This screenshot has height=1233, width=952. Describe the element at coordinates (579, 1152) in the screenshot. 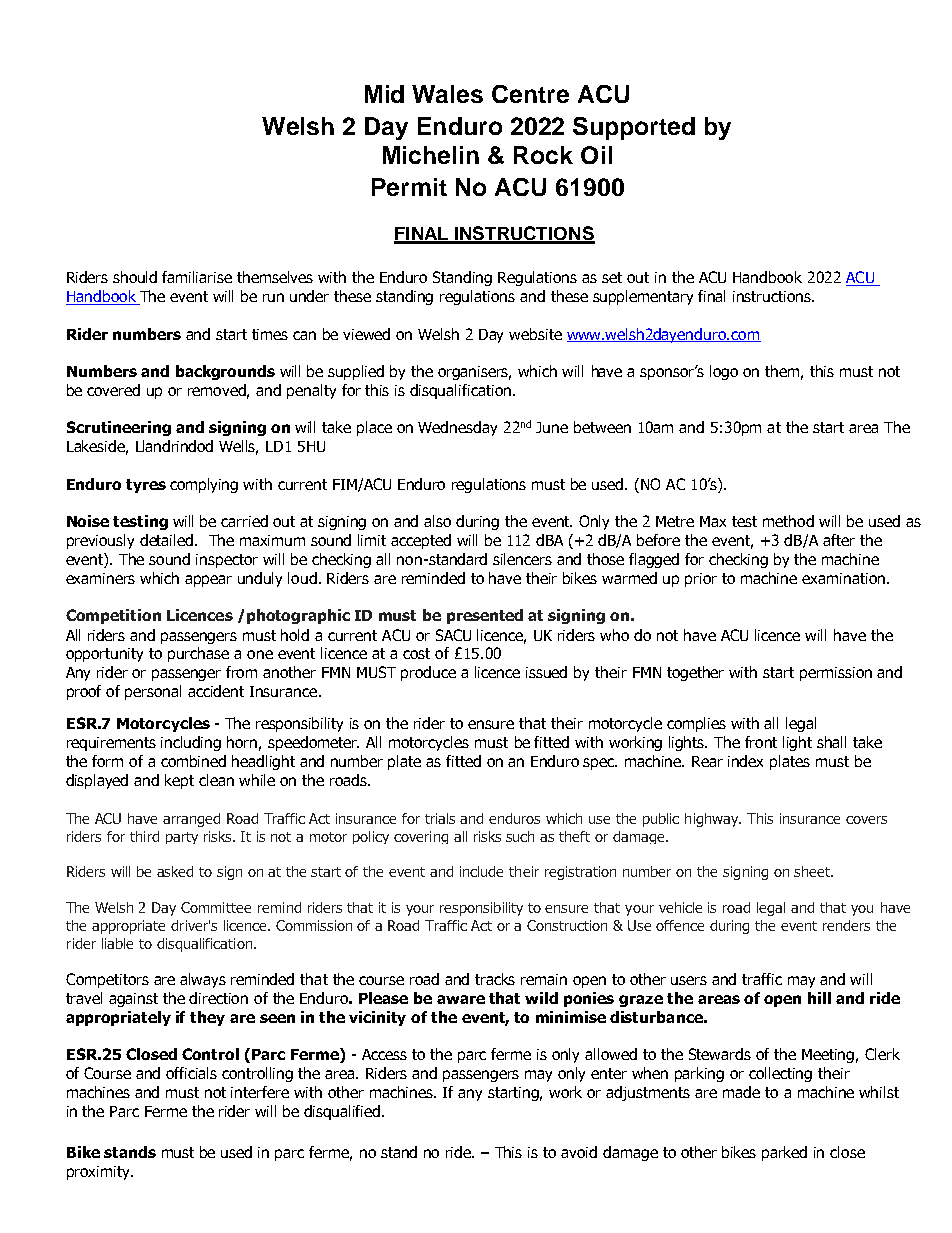

I see `avoid` at that location.
